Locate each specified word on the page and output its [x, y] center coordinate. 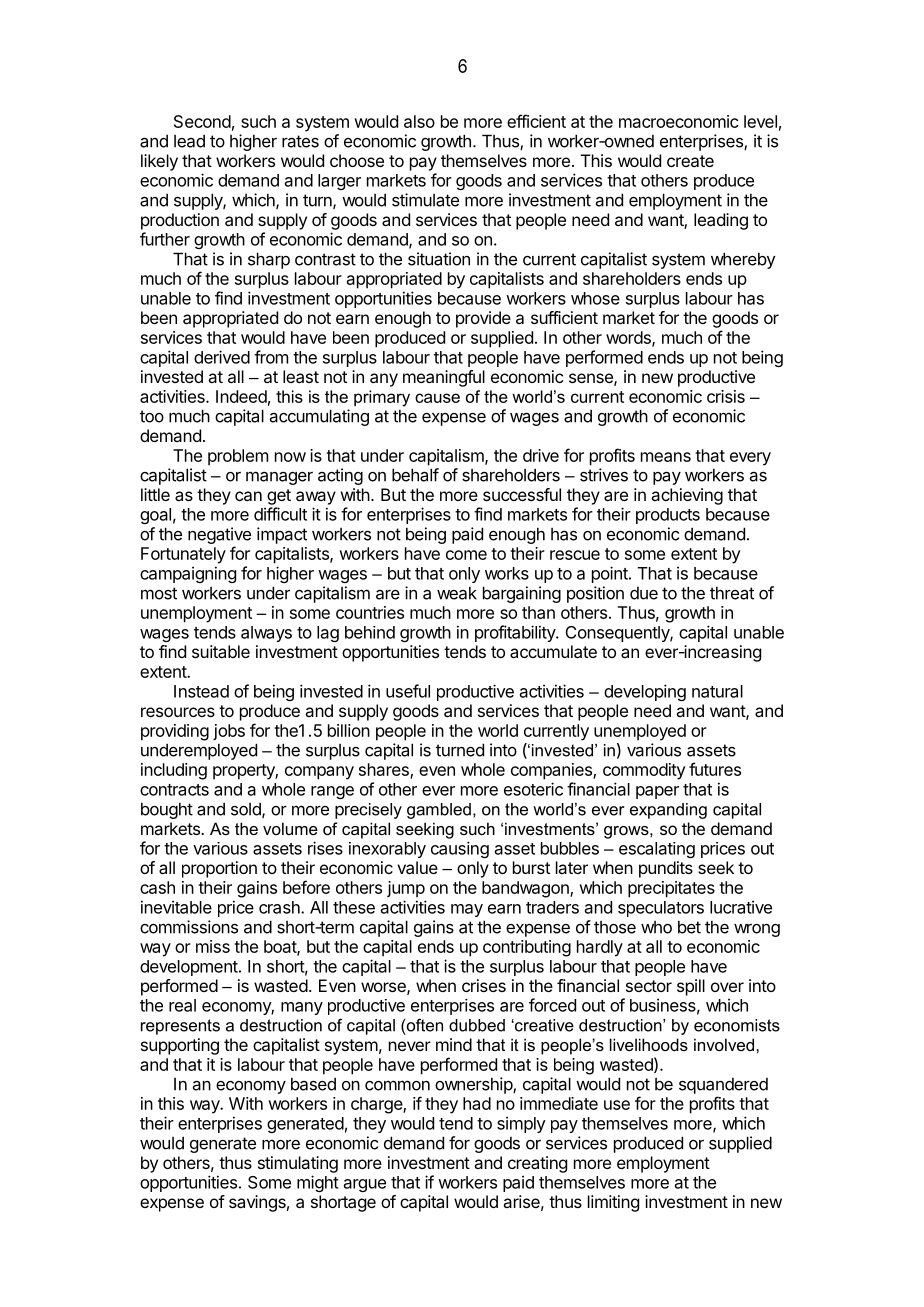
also [419, 121]
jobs [229, 732]
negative [219, 537]
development [189, 968]
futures [715, 769]
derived [222, 357]
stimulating [298, 1164]
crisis [726, 396]
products [668, 516]
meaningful [444, 378]
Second [202, 121]
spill [691, 987]
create [690, 161]
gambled [439, 811]
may [467, 910]
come [466, 555]
